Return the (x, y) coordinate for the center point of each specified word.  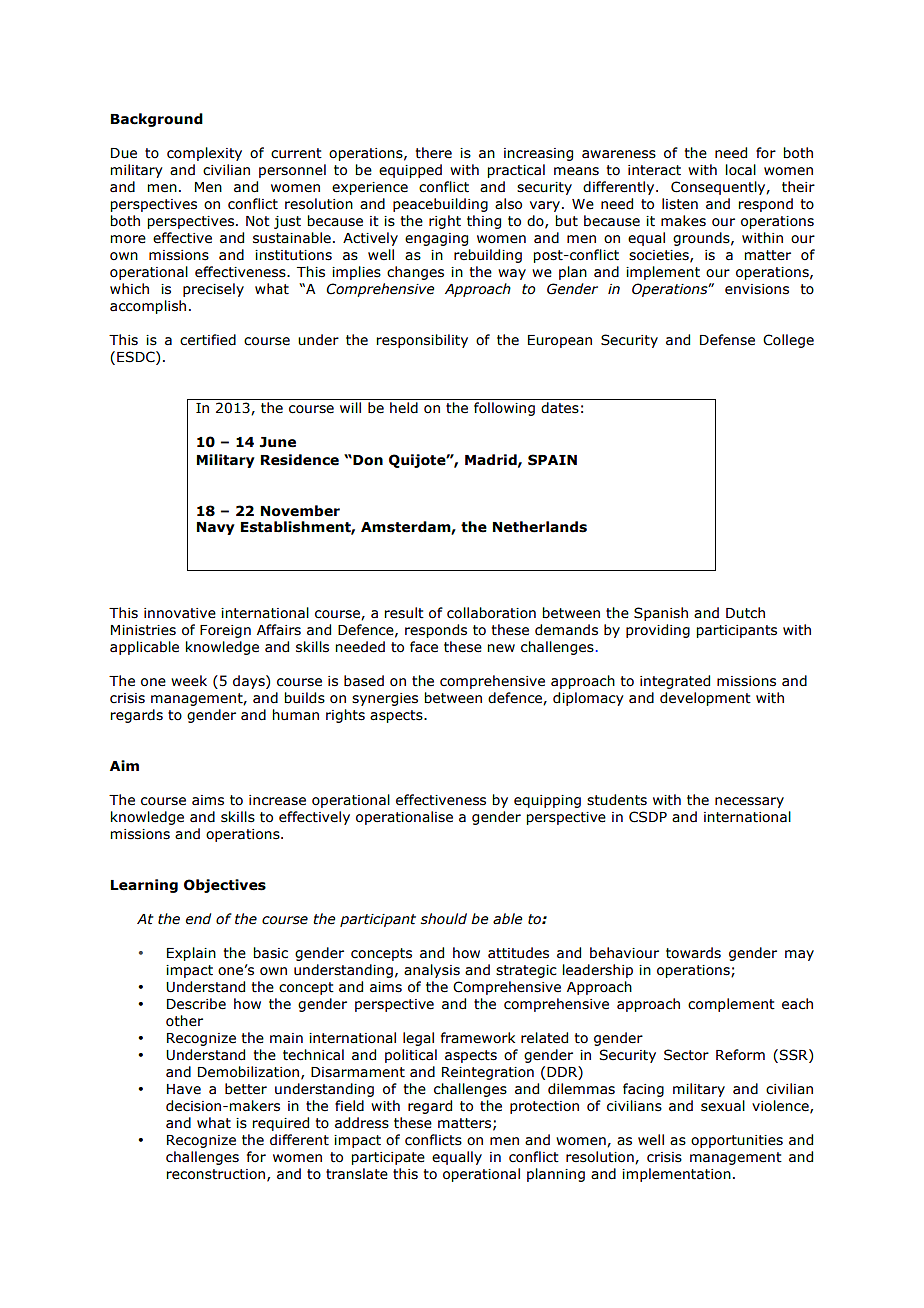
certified (208, 340)
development (705, 699)
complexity (204, 154)
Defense (727, 340)
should (444, 919)
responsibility (422, 341)
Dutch (745, 613)
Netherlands (540, 527)
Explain (191, 954)
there (434, 153)
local (741, 170)
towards (693, 953)
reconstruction (215, 1174)
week (189, 681)
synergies (385, 699)
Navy (216, 528)
